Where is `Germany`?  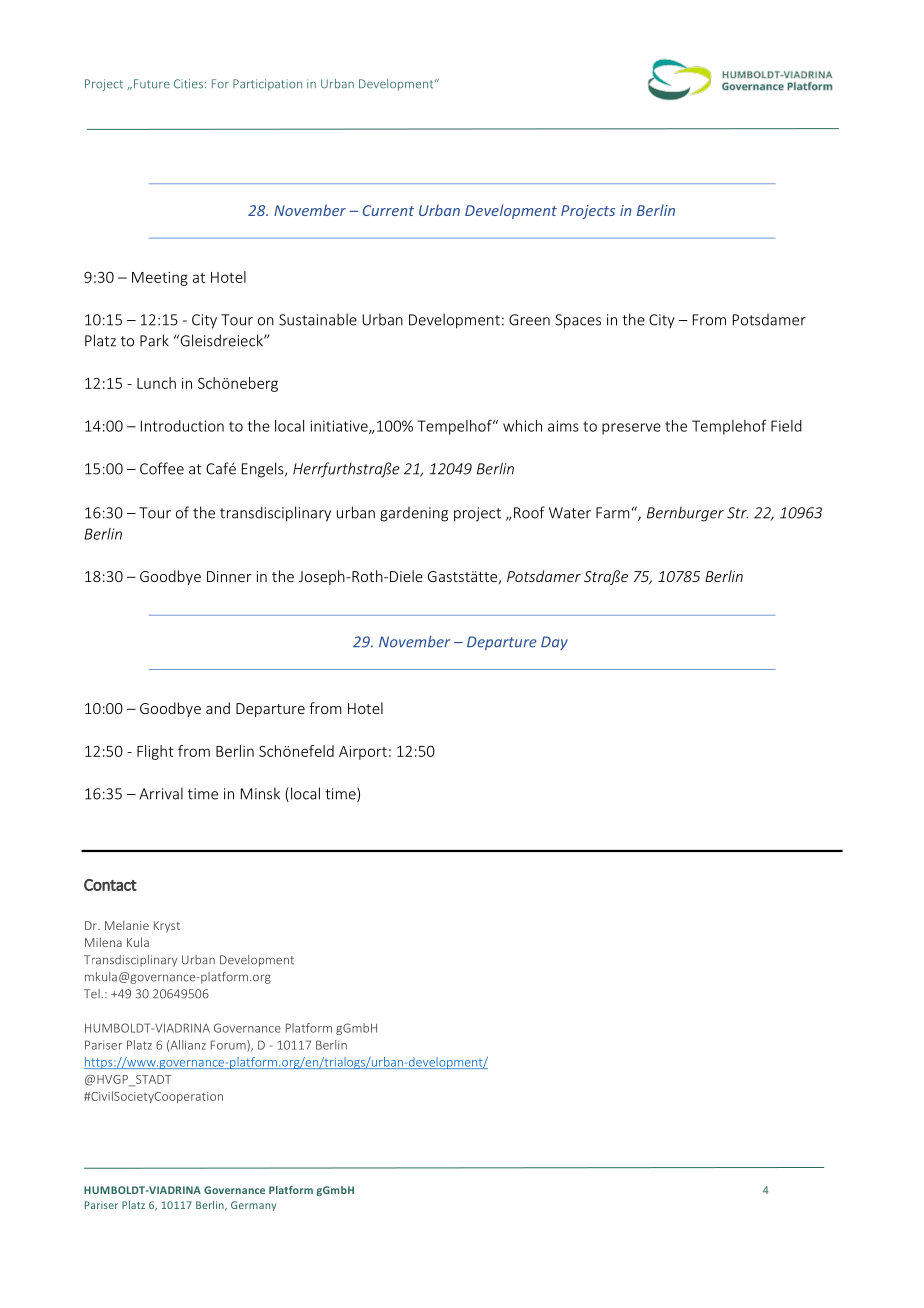 Germany is located at coordinates (253, 1206).
